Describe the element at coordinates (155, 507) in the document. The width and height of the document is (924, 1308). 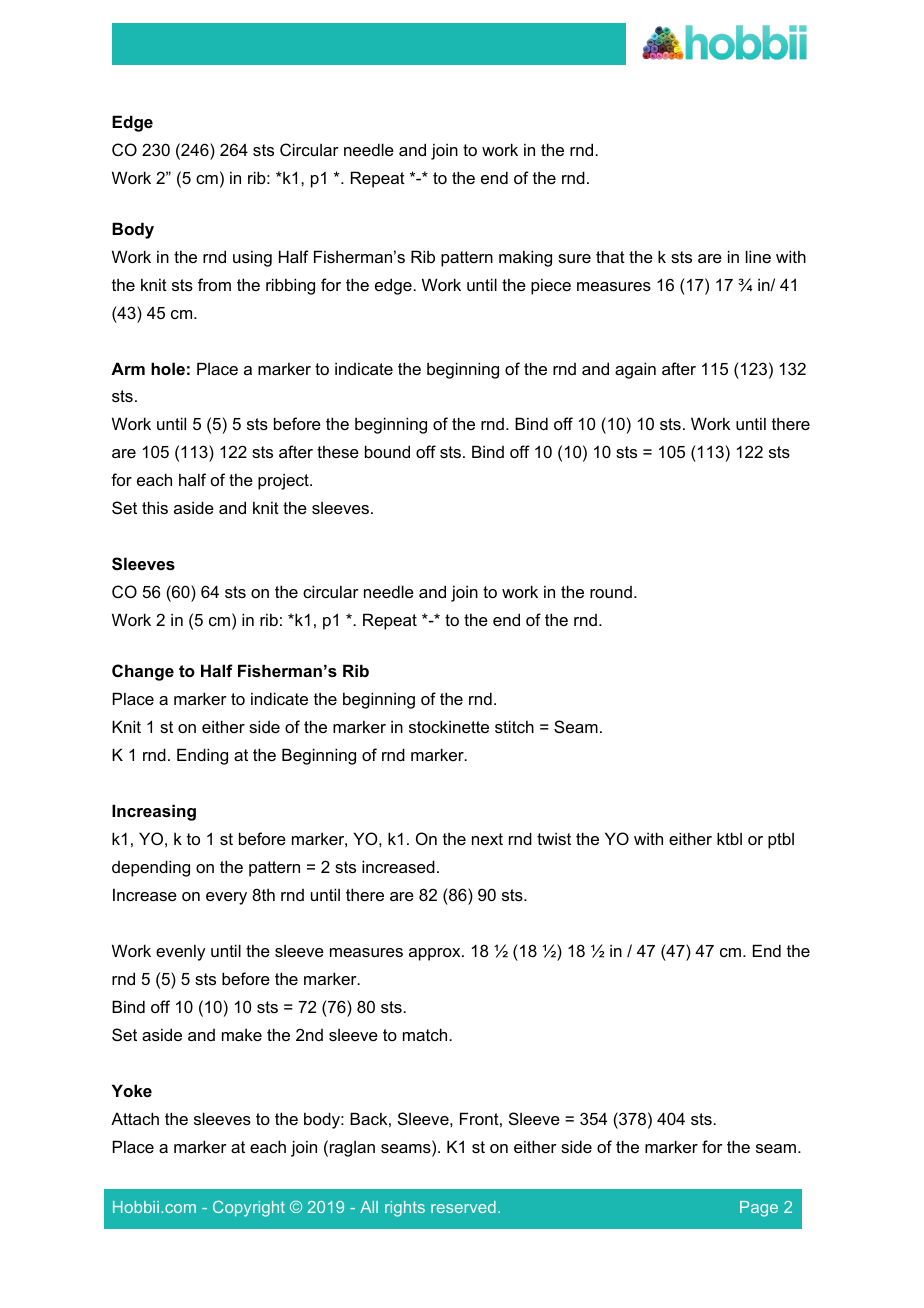
I see `this` at that location.
